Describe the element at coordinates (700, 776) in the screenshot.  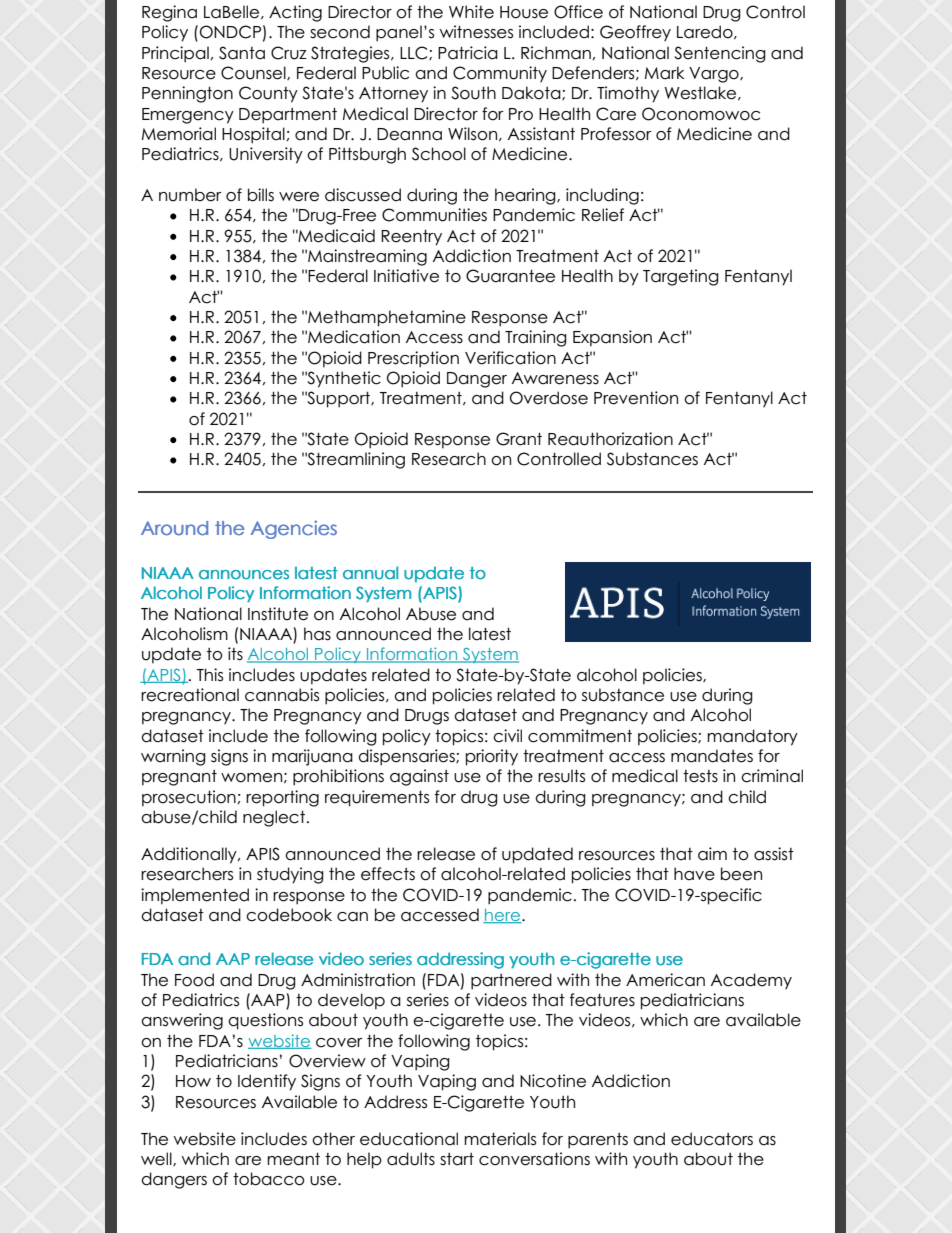
I see `tests` at that location.
